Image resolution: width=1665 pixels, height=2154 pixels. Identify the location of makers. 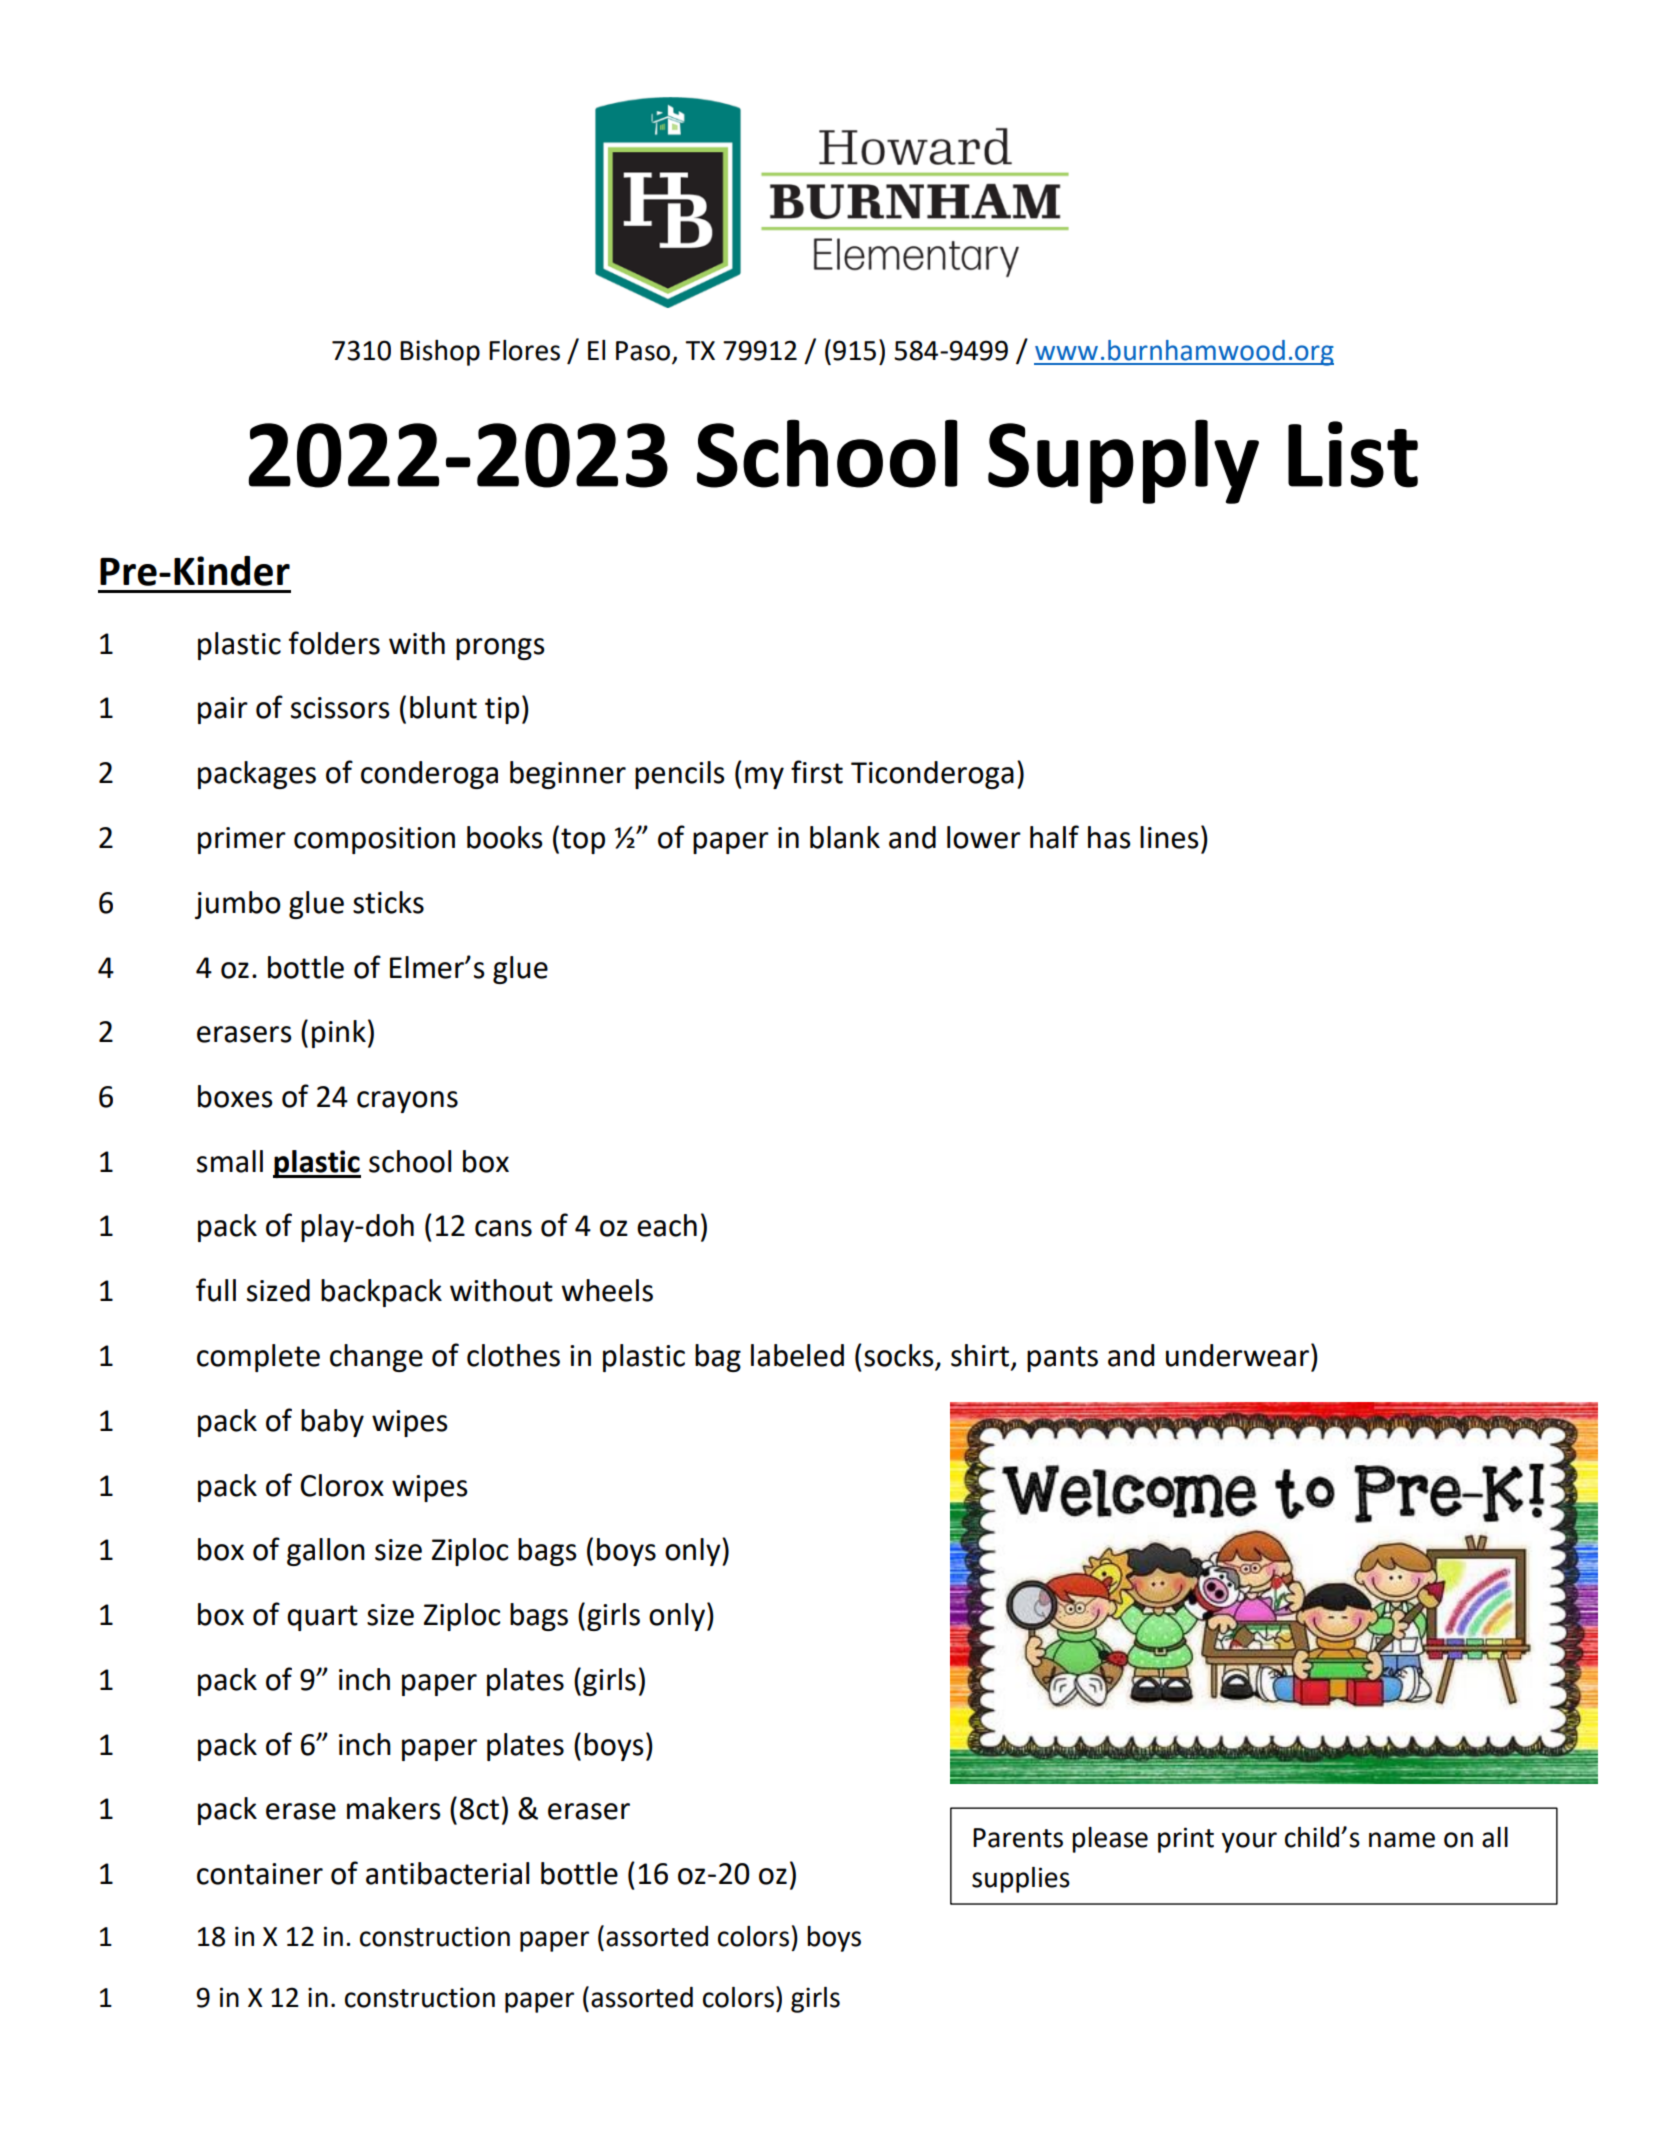
(394, 1808).
